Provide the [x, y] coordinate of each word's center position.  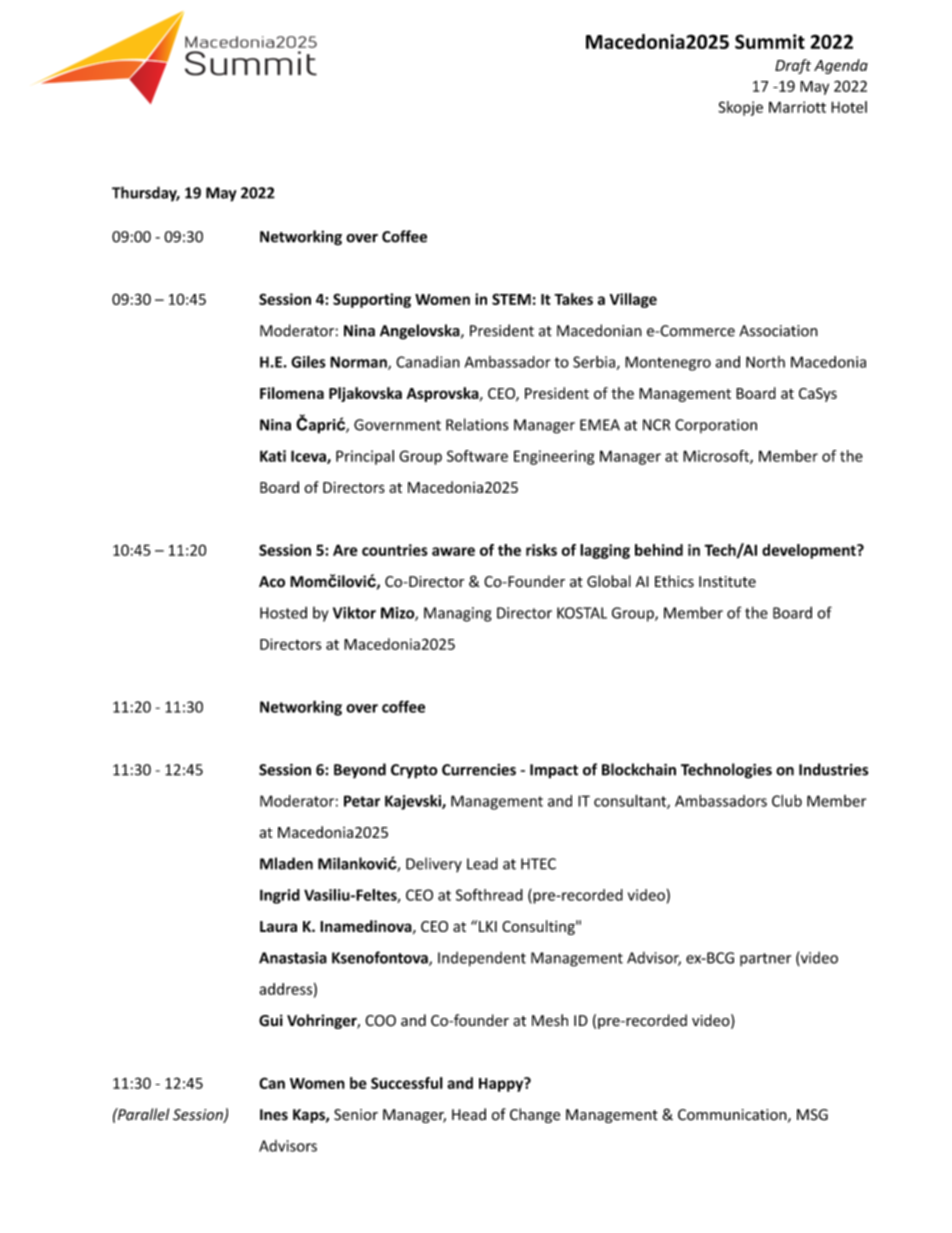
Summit [770, 41]
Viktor [354, 612]
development [810, 551]
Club [787, 801]
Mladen [286, 863]
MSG [812, 1115]
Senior [356, 1115]
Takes [573, 299]
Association [778, 331]
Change [535, 1115]
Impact [554, 771]
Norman [359, 363]
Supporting [372, 300]
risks [541, 550]
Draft [793, 66]
